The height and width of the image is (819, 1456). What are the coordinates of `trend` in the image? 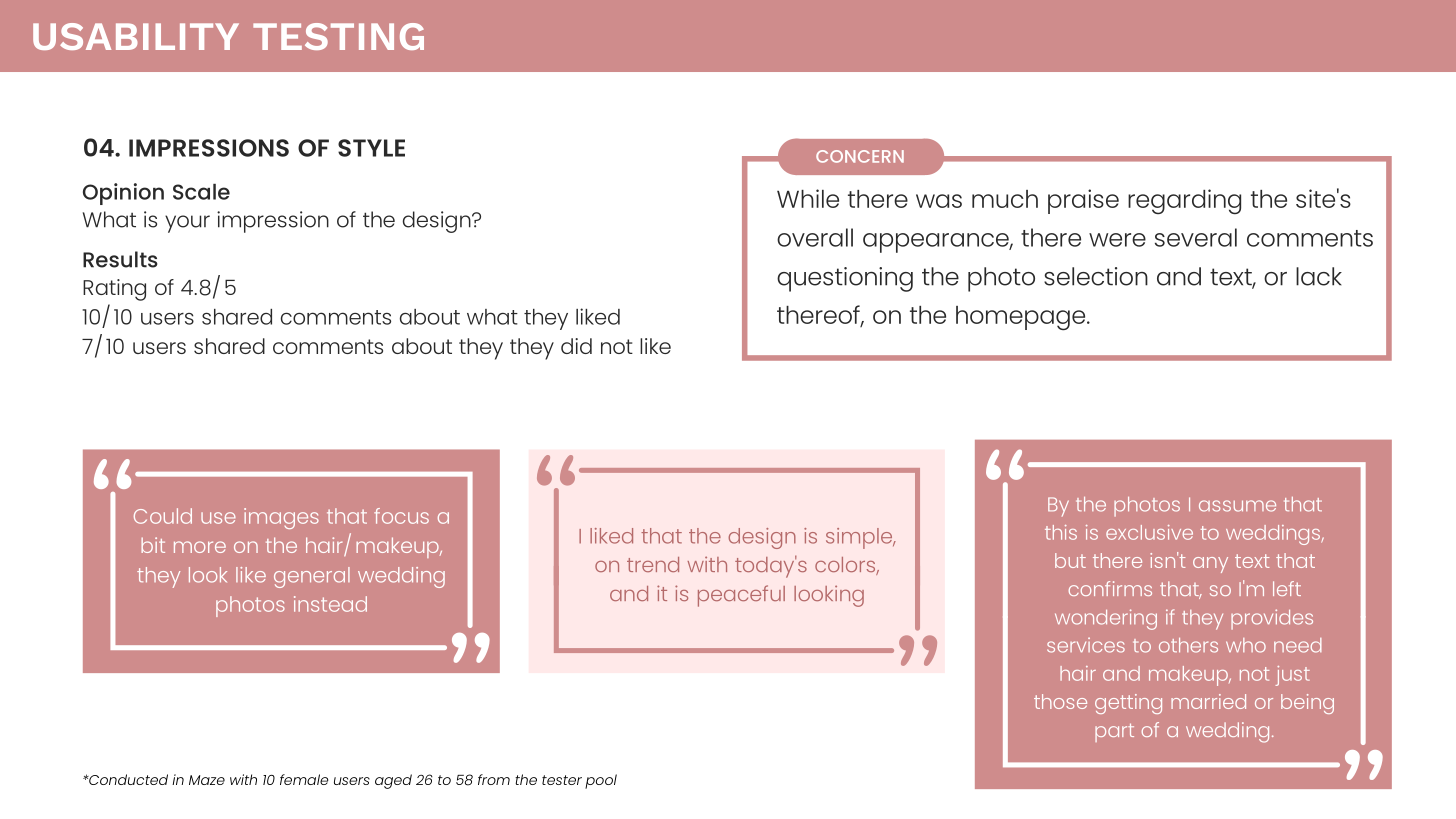 It's located at (653, 564).
